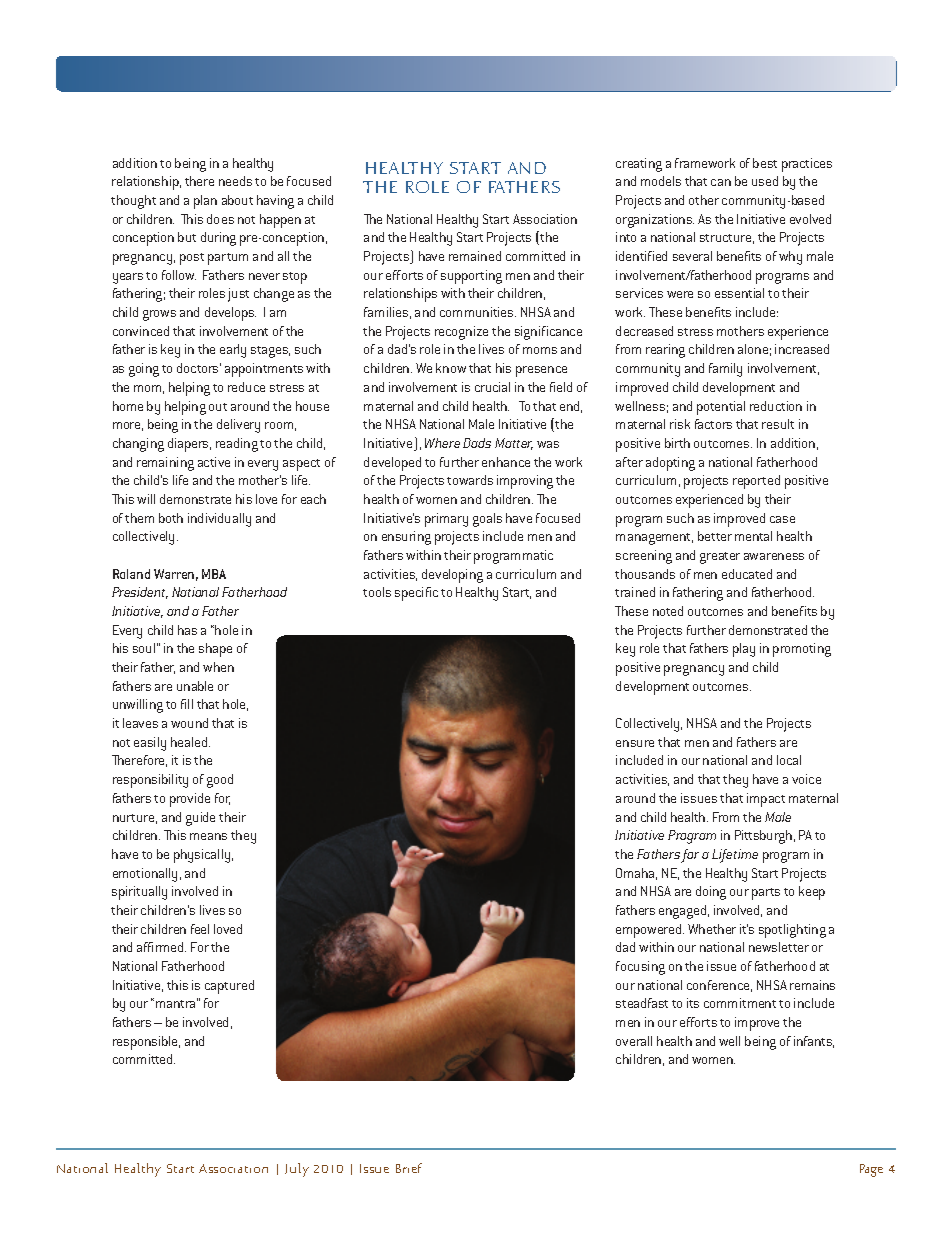 This page has height=1233, width=952. What do you see at coordinates (200, 929) in the page?
I see `feel` at bounding box center [200, 929].
